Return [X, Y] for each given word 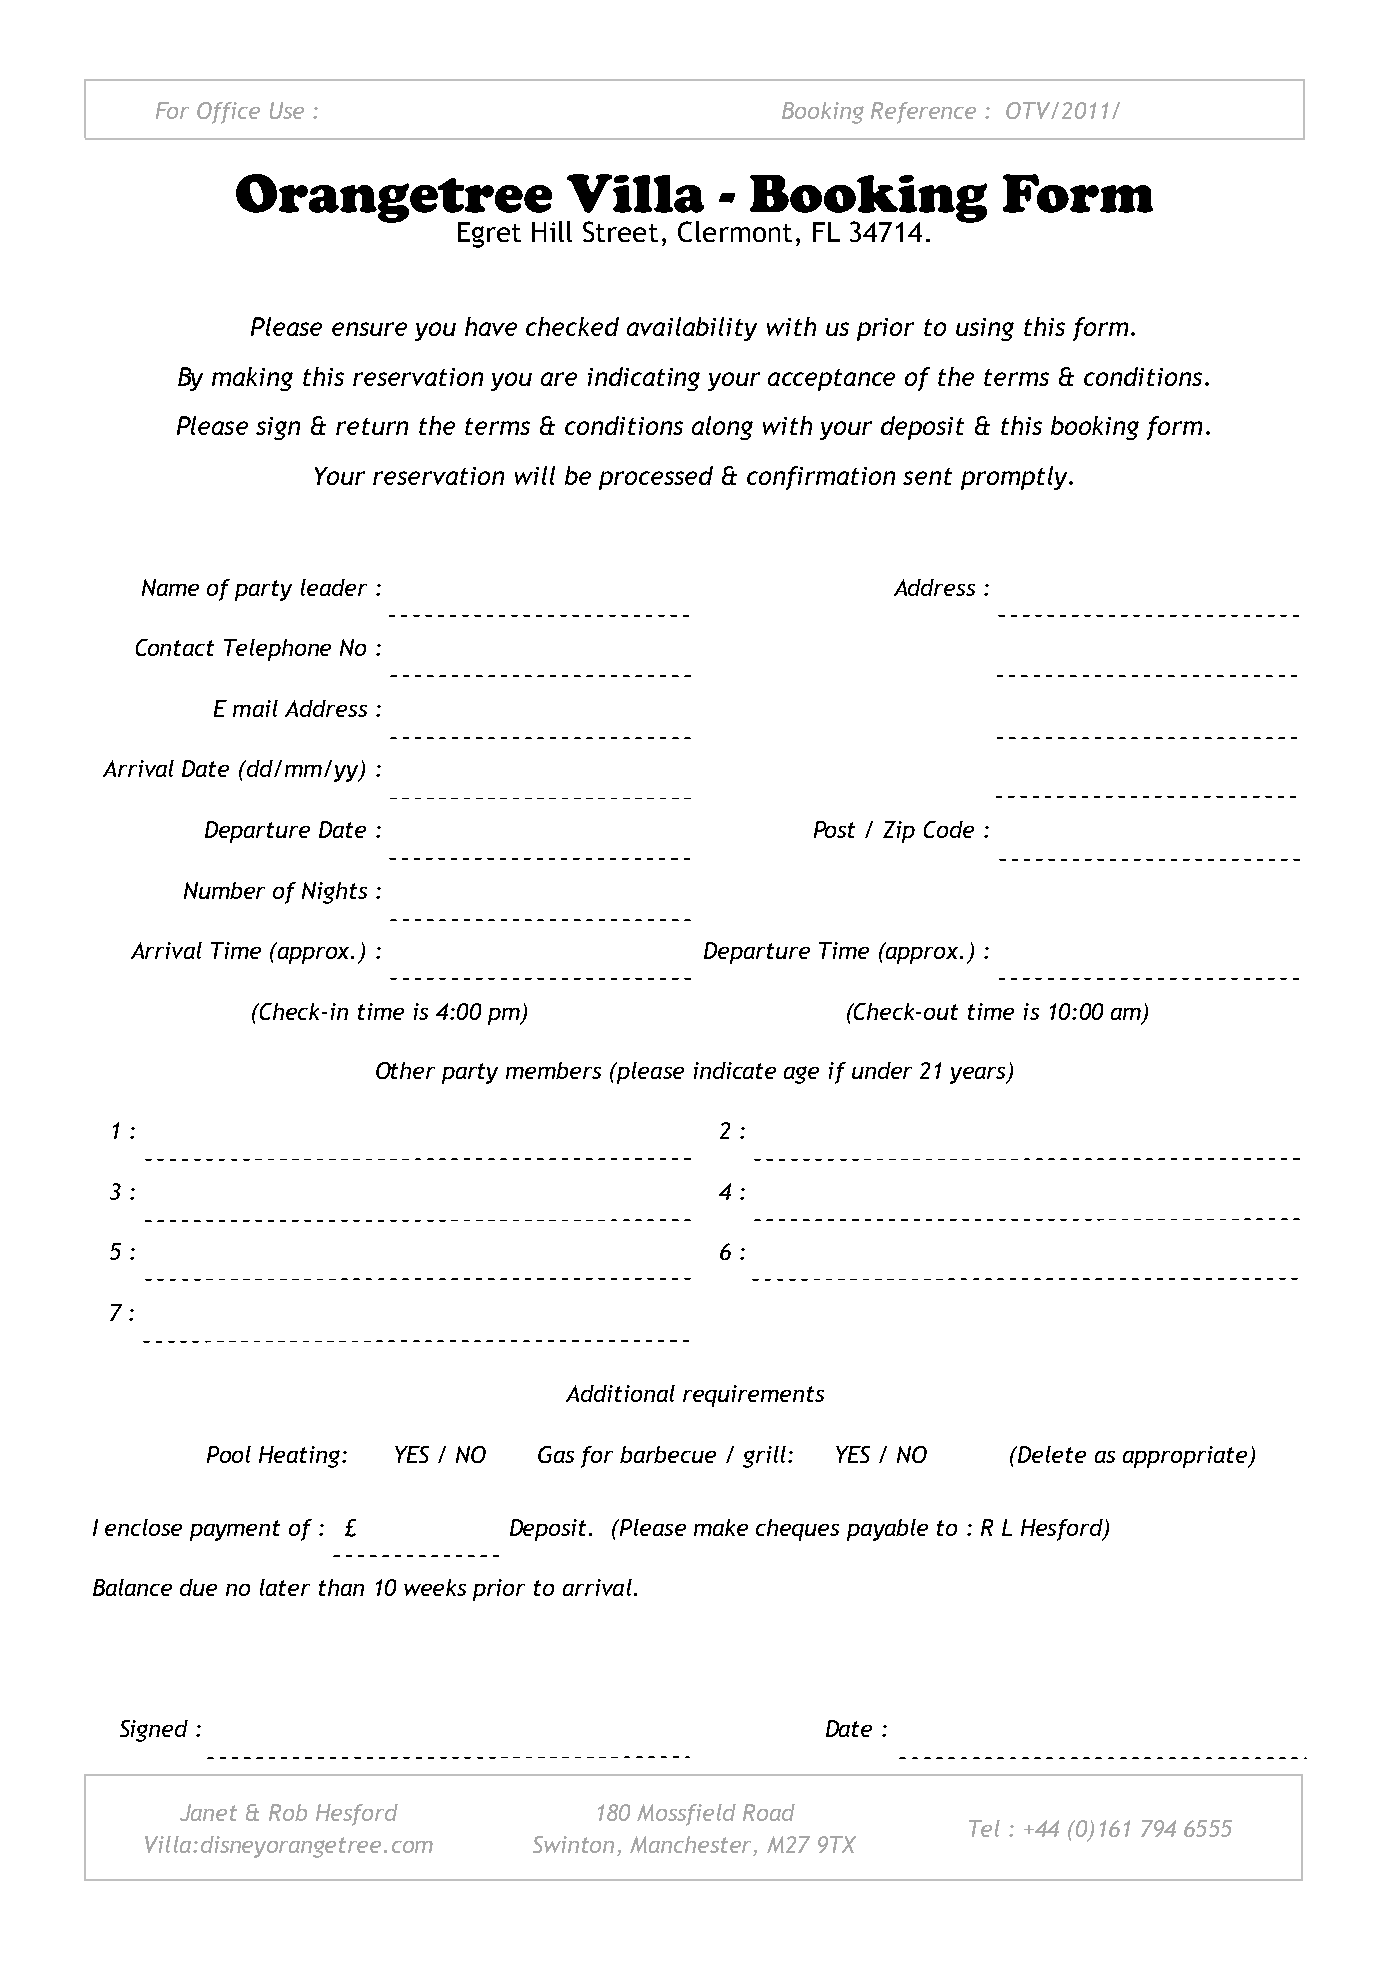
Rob [288, 1812]
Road [769, 1812]
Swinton [575, 1846]
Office [228, 113]
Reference [923, 113]
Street [620, 231]
